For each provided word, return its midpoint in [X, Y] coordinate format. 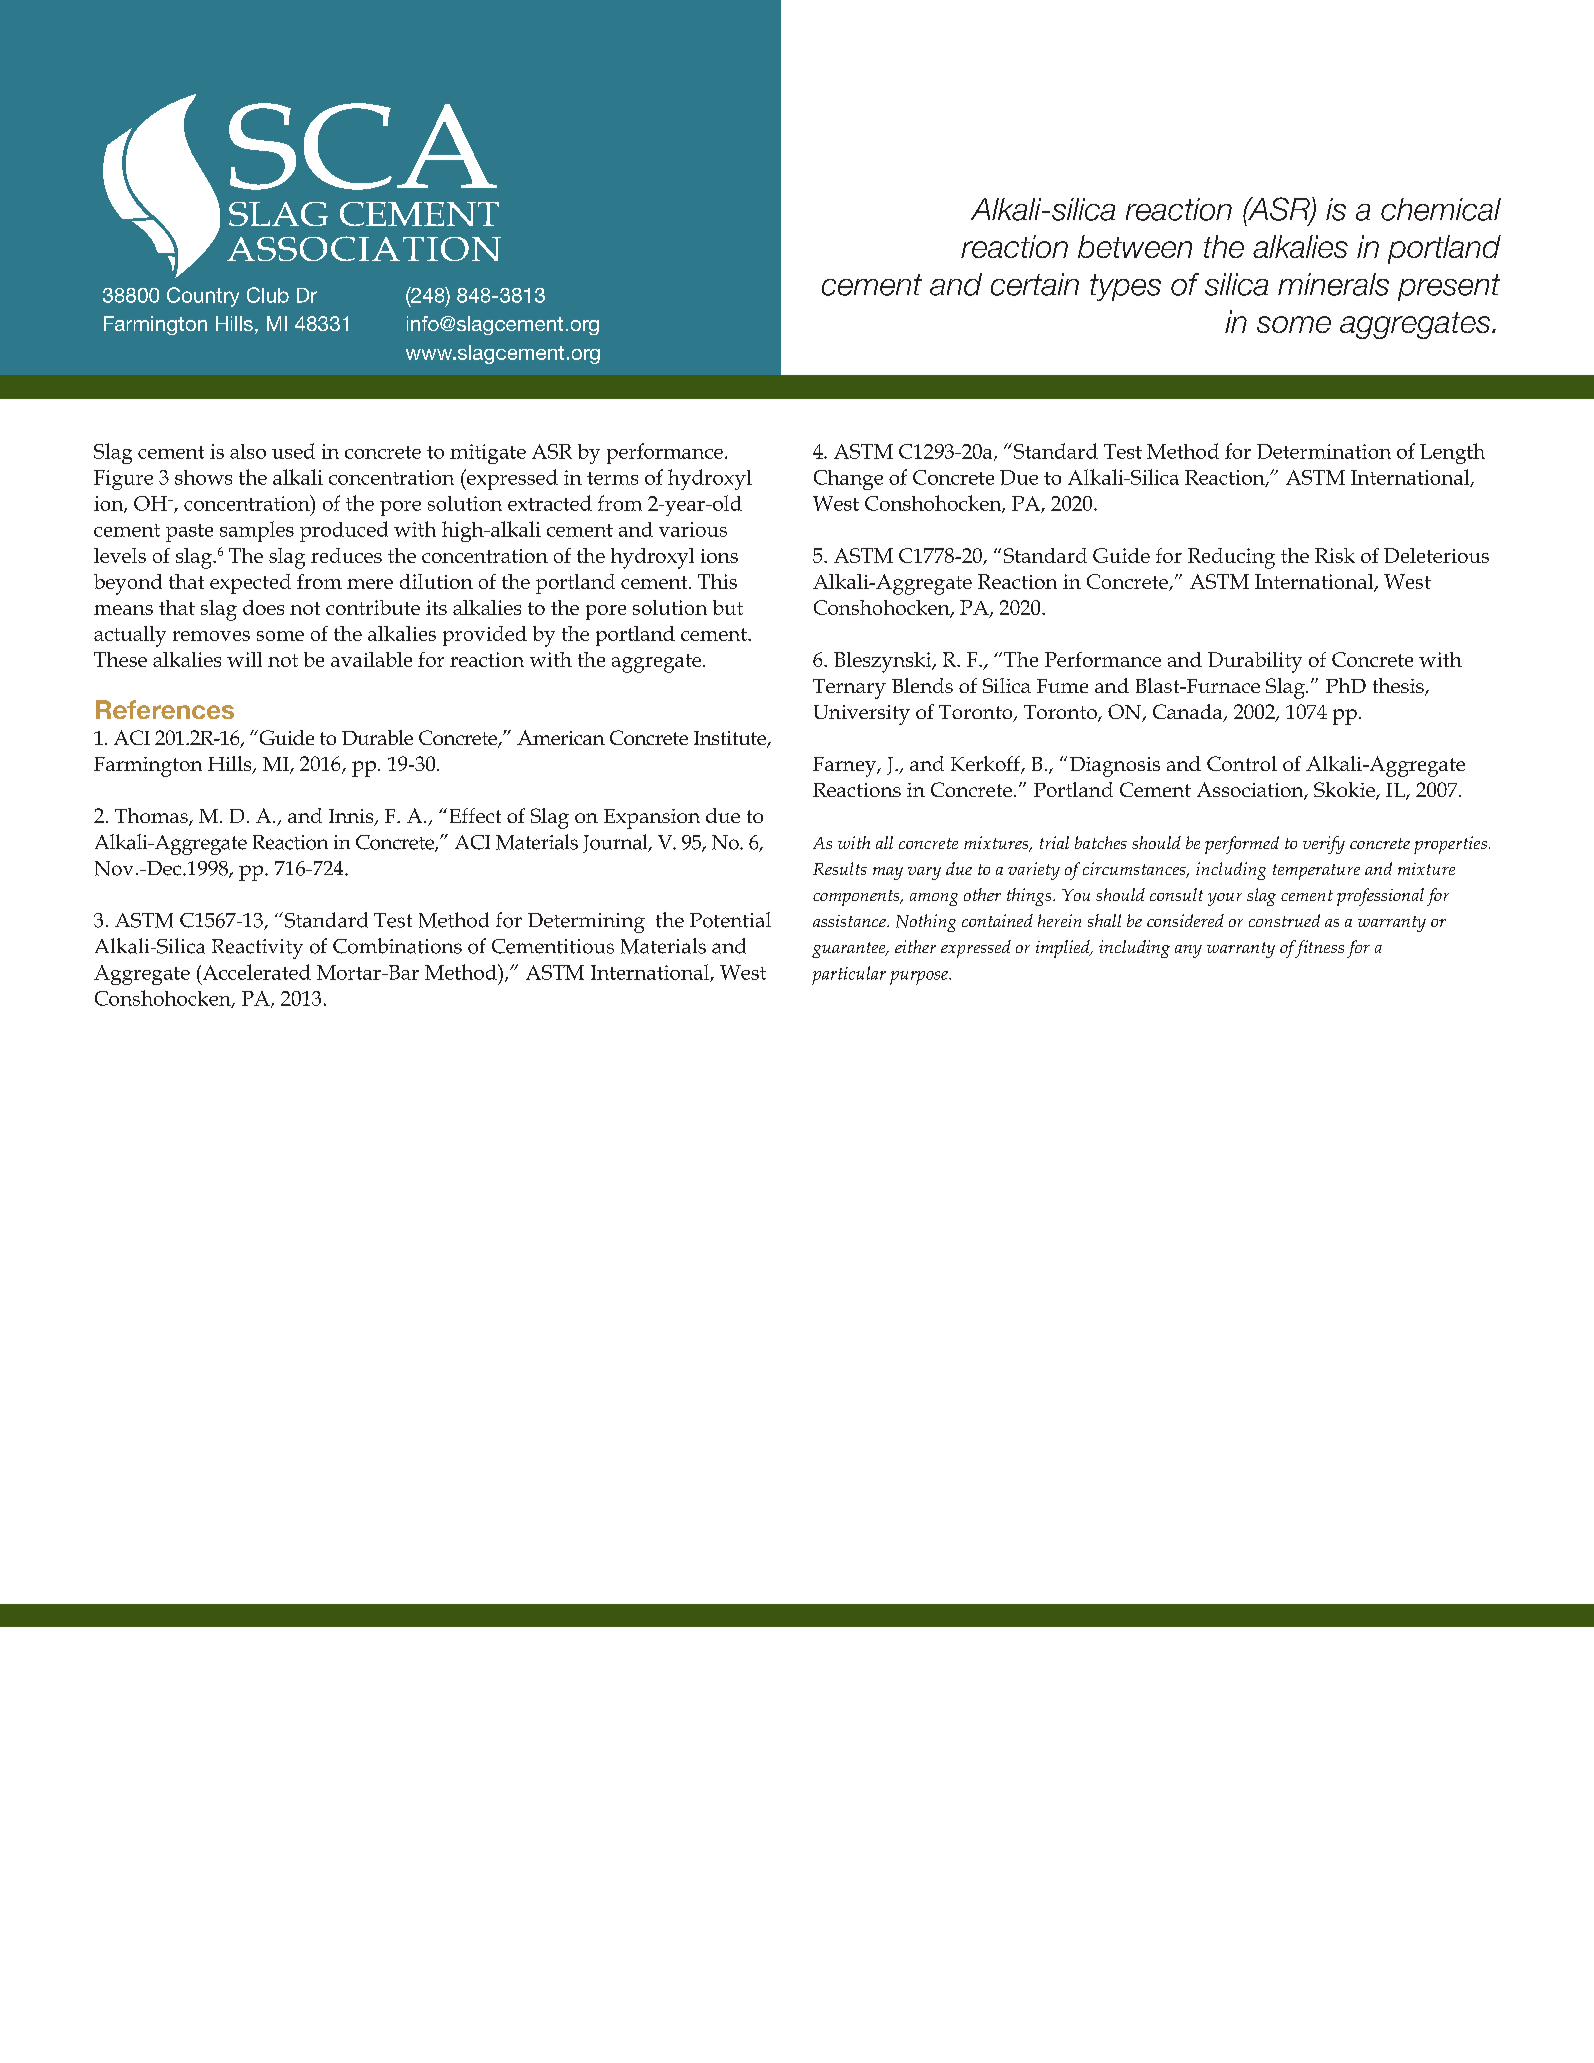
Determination [1324, 451]
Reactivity [257, 949]
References [165, 709]
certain [1035, 284]
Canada [1189, 713]
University [862, 715]
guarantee [850, 950]
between [1135, 246]
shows [203, 477]
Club [268, 295]
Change [848, 480]
